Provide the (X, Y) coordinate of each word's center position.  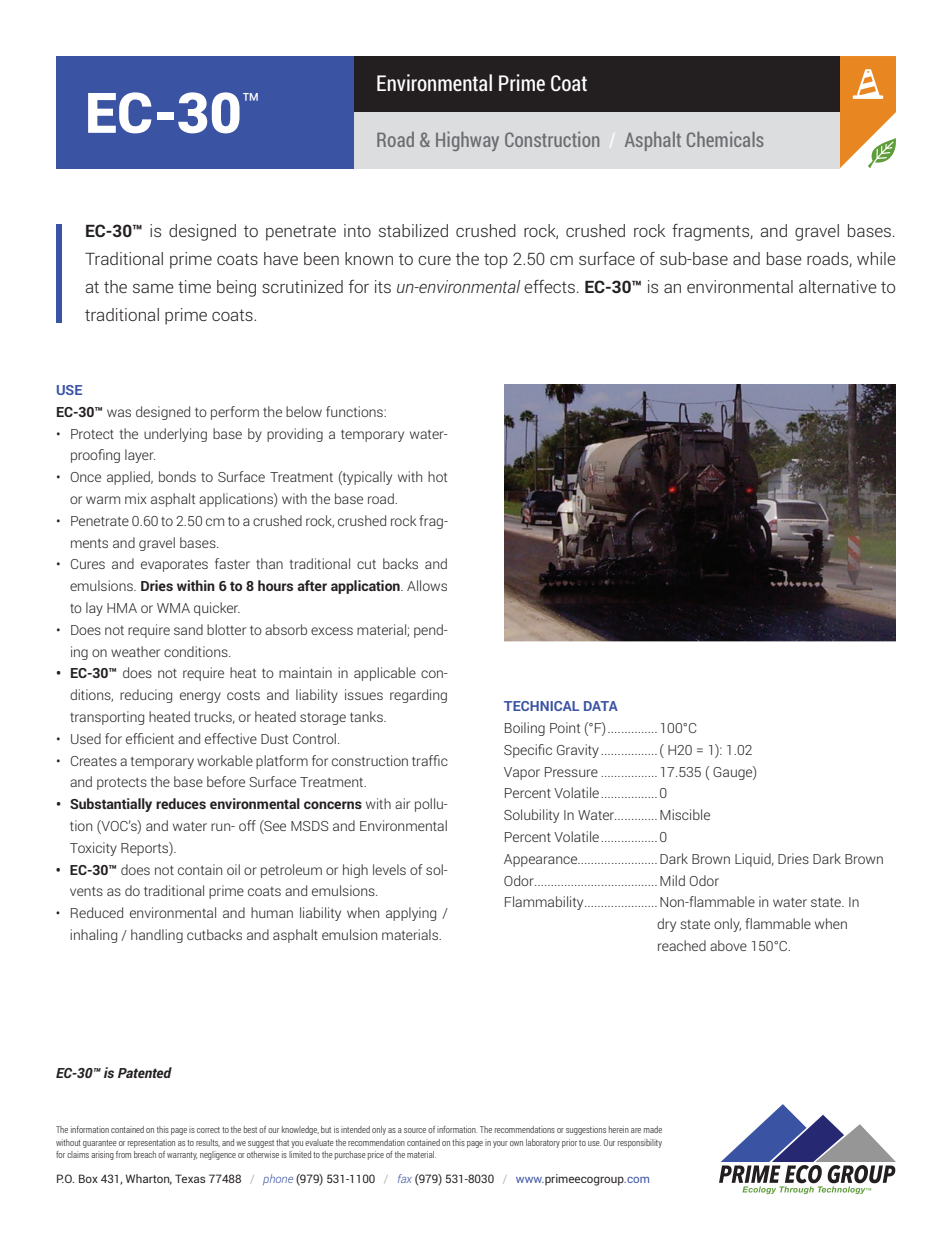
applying (411, 914)
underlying (175, 435)
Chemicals (725, 139)
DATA (601, 706)
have (281, 258)
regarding (418, 696)
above (728, 945)
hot (437, 476)
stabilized (413, 230)
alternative (838, 286)
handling (157, 936)
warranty (182, 1156)
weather (135, 651)
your (500, 1144)
